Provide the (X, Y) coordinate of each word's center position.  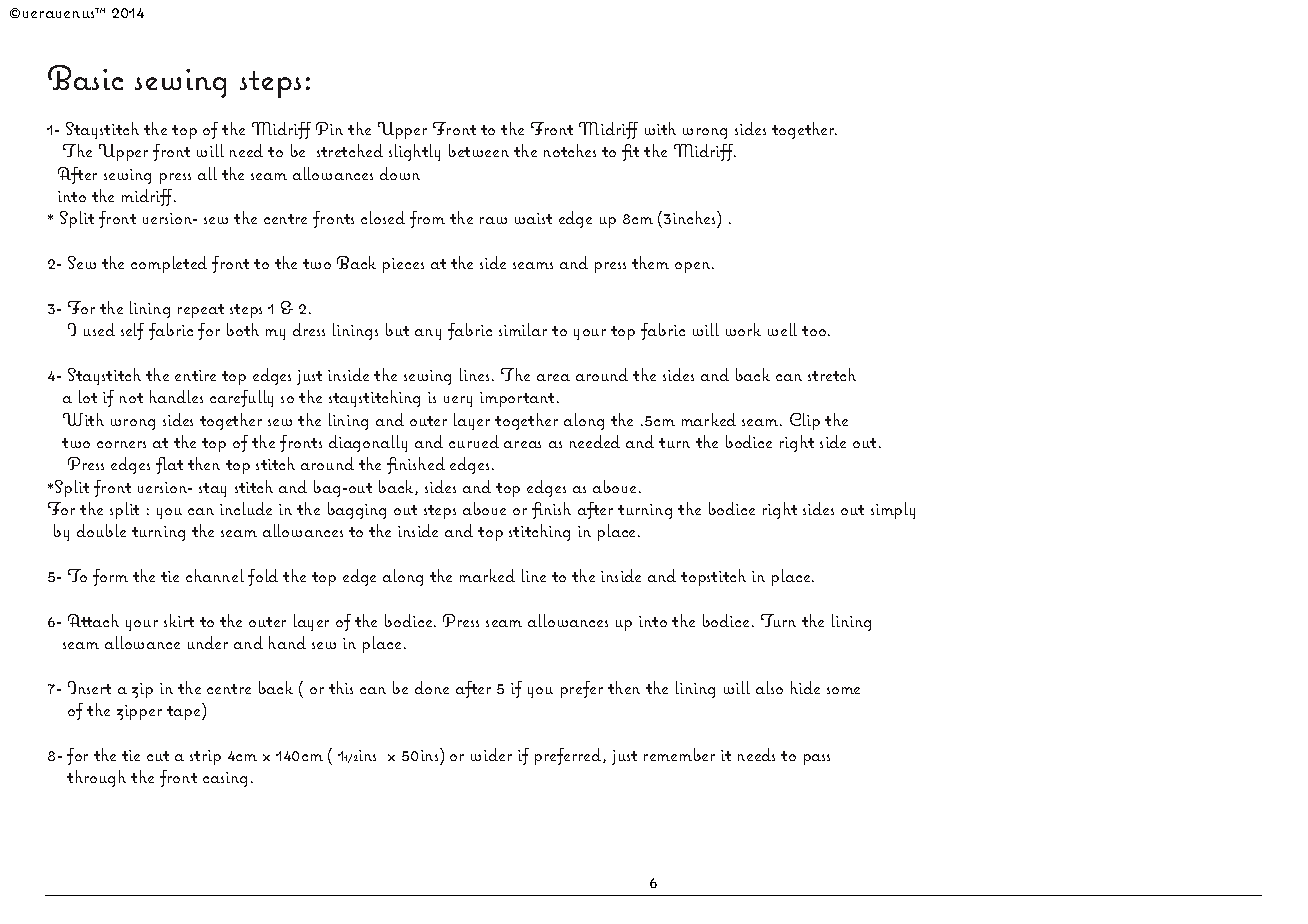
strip (205, 757)
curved (474, 441)
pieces (403, 265)
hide (805, 687)
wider (491, 754)
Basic (85, 77)
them (650, 262)
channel (215, 575)
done (432, 687)
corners (121, 444)
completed (169, 264)
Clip (805, 421)
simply (893, 510)
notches (570, 150)
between (479, 150)
